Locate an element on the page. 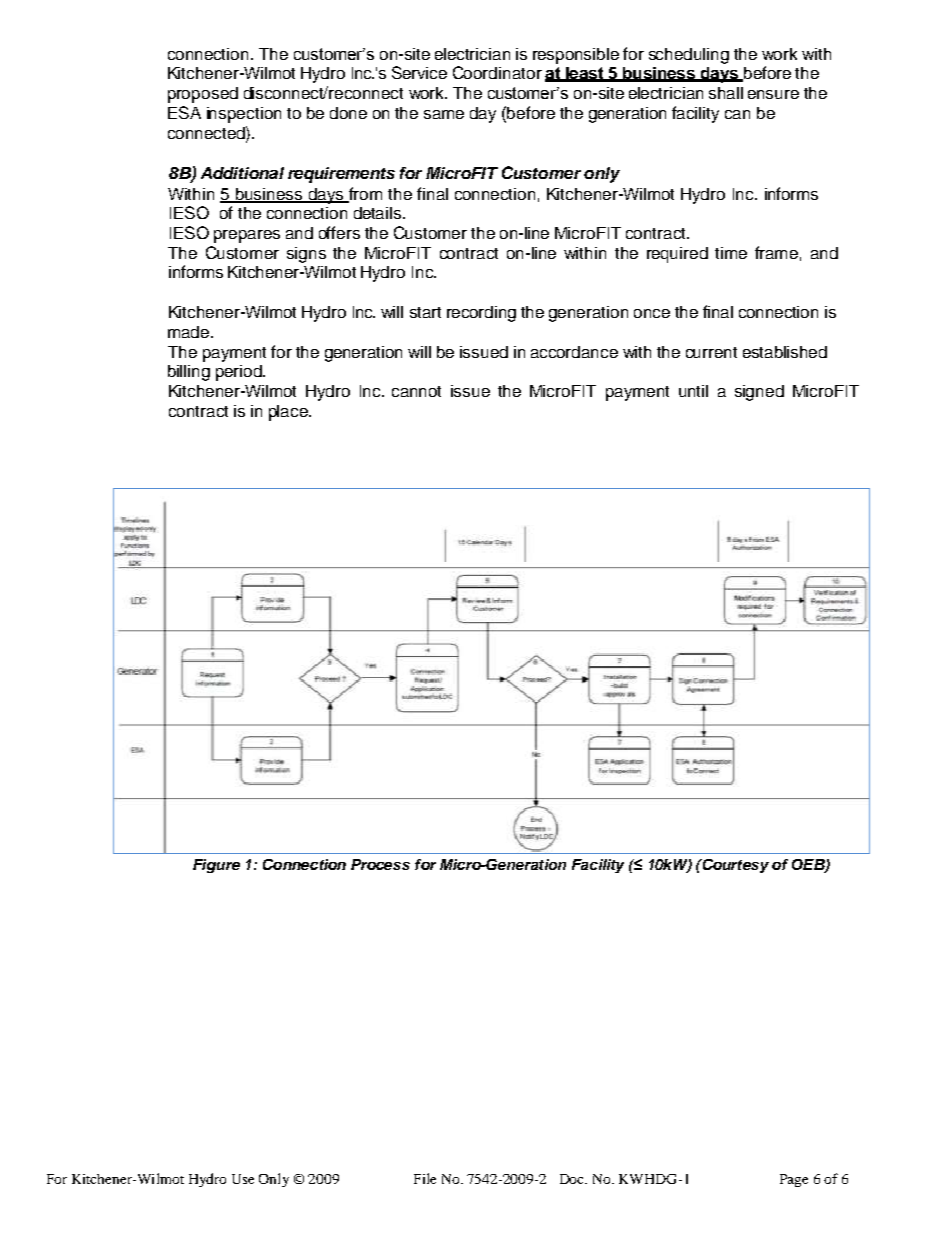 The image size is (952, 1233). shall is located at coordinates (726, 93).
